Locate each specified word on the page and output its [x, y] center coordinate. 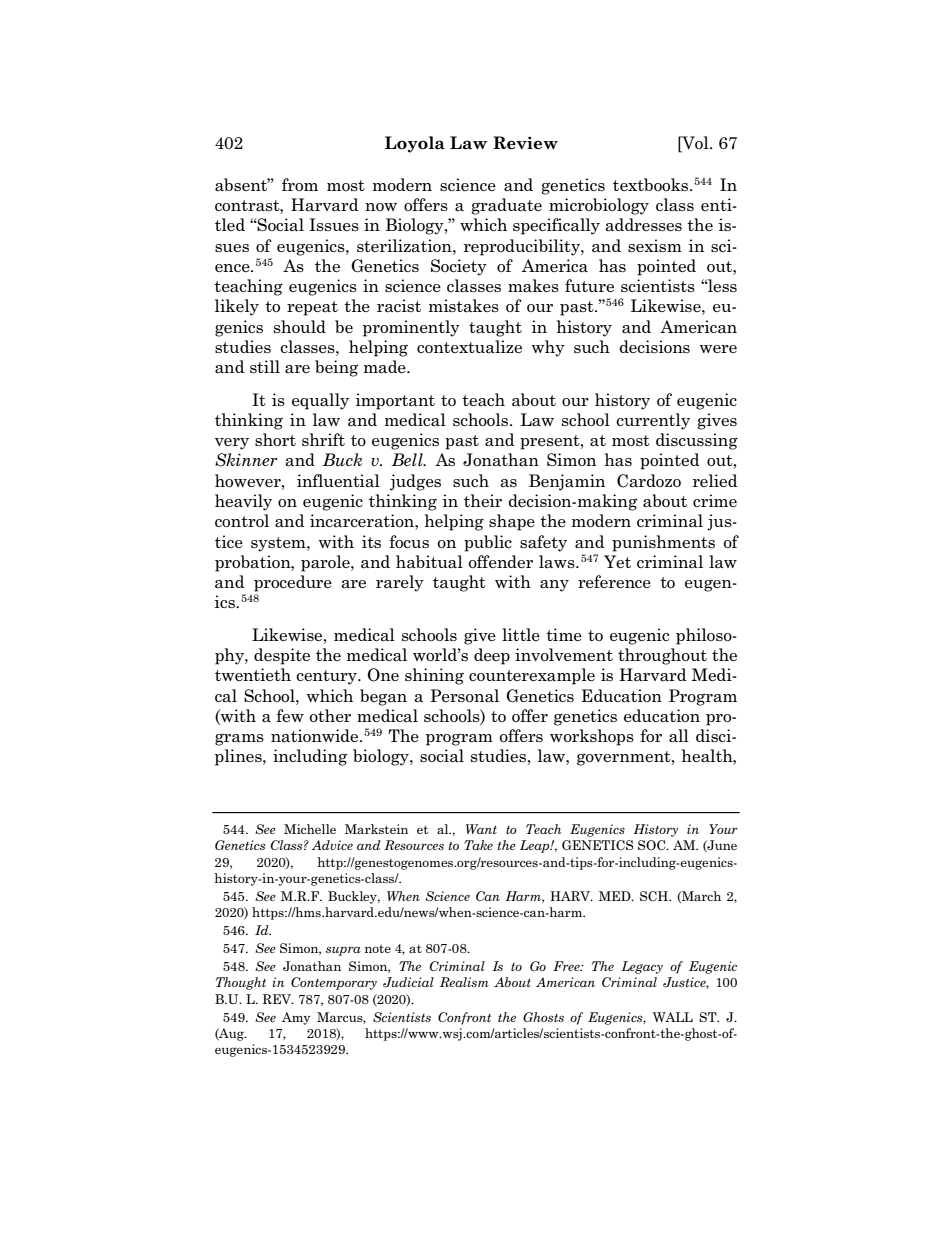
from [300, 184]
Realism [464, 982]
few [290, 715]
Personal [464, 695]
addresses [643, 225]
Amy [296, 1018]
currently [653, 421]
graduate [506, 206]
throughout [662, 656]
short [275, 439]
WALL [673, 1017]
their [483, 500]
